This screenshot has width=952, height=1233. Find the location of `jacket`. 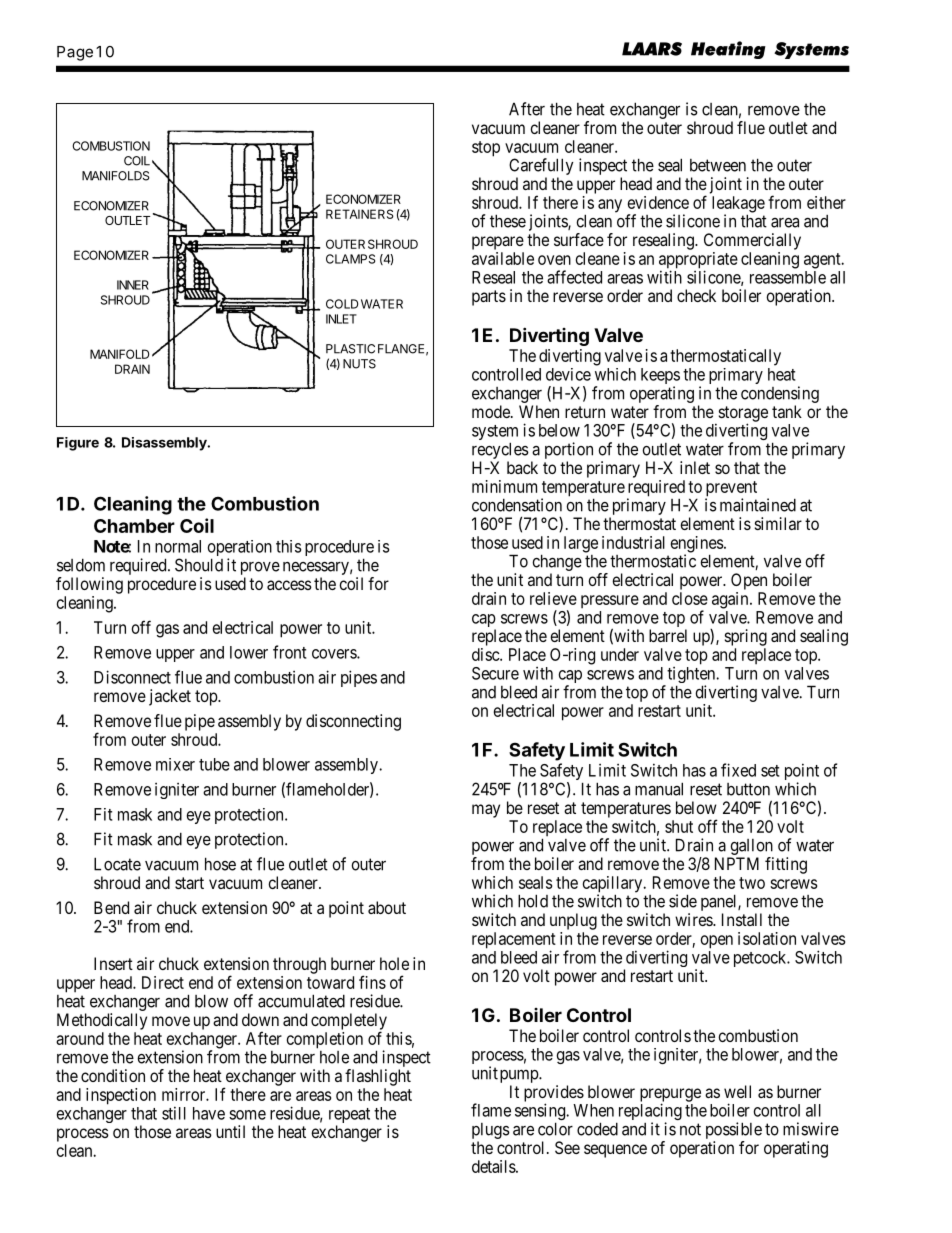

jacket is located at coordinates (170, 697).
